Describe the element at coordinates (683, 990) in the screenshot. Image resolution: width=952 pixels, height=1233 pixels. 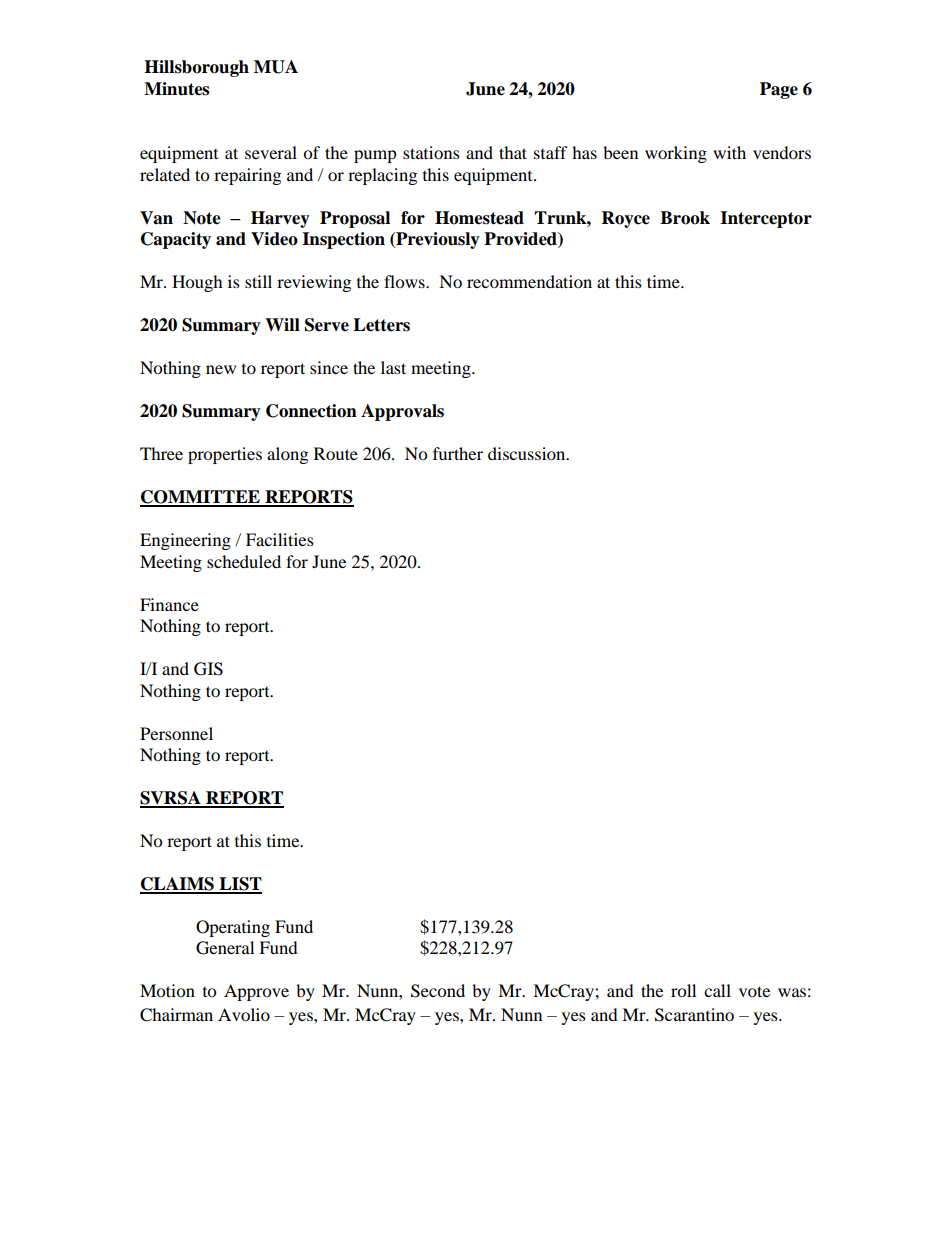
I see `roll` at that location.
